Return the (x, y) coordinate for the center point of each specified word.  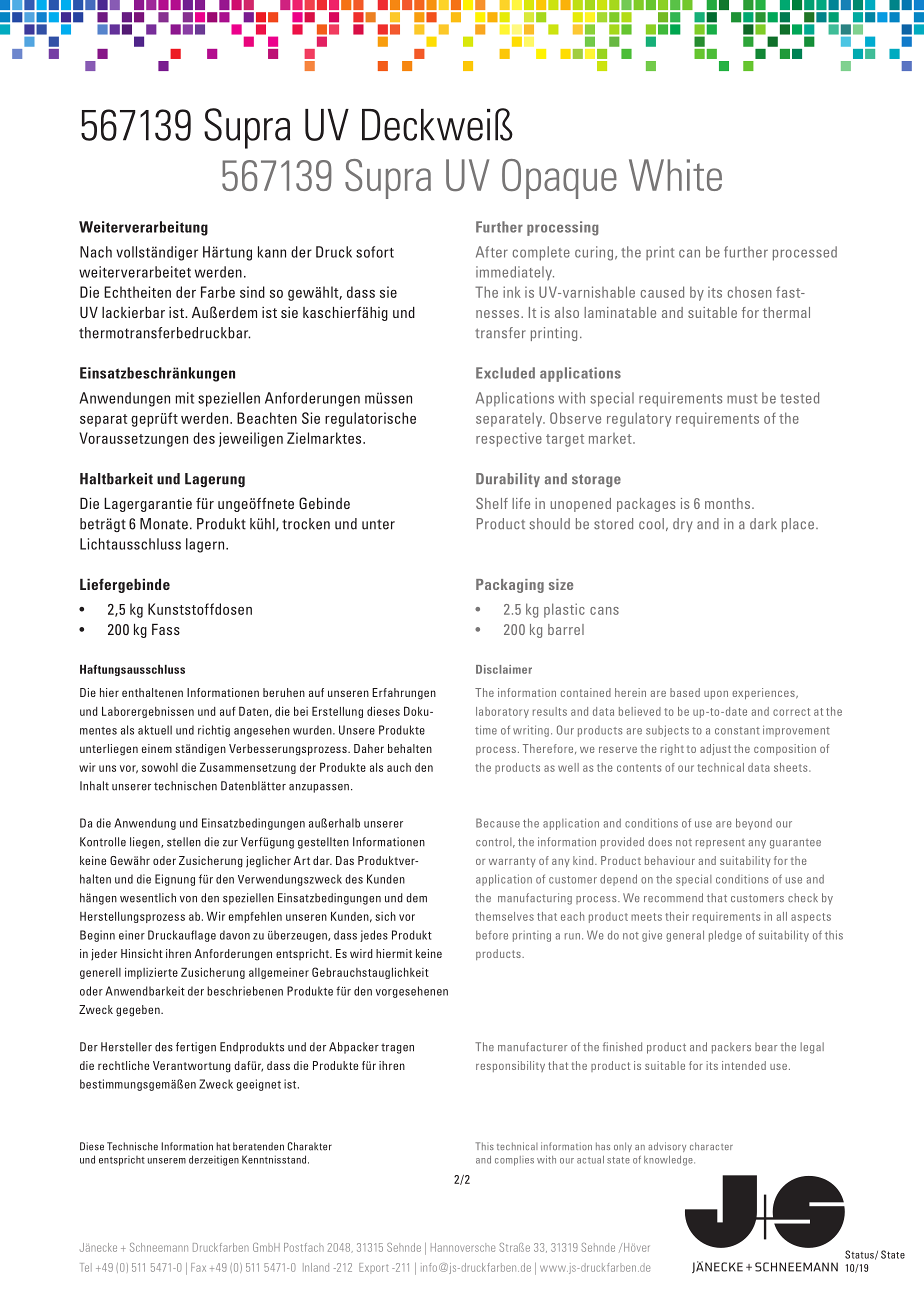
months (729, 503)
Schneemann (159, 1247)
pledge (725, 936)
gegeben (139, 1011)
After (492, 252)
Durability (508, 480)
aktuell (155, 730)
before (492, 935)
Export (374, 1268)
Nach (96, 252)
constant (737, 731)
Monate (164, 524)
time (486, 730)
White (675, 175)
